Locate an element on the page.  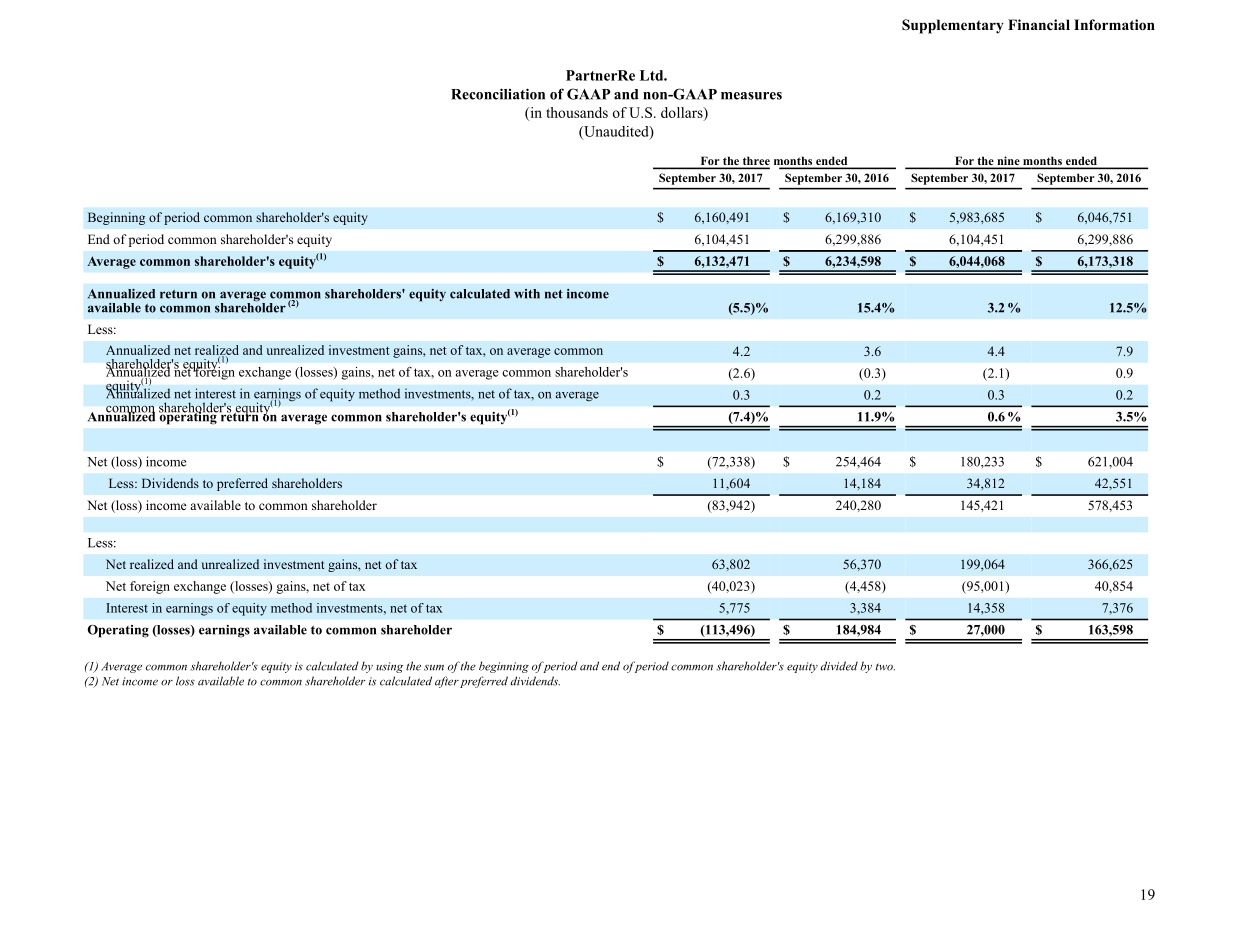
Reconciliation is located at coordinates (498, 94).
